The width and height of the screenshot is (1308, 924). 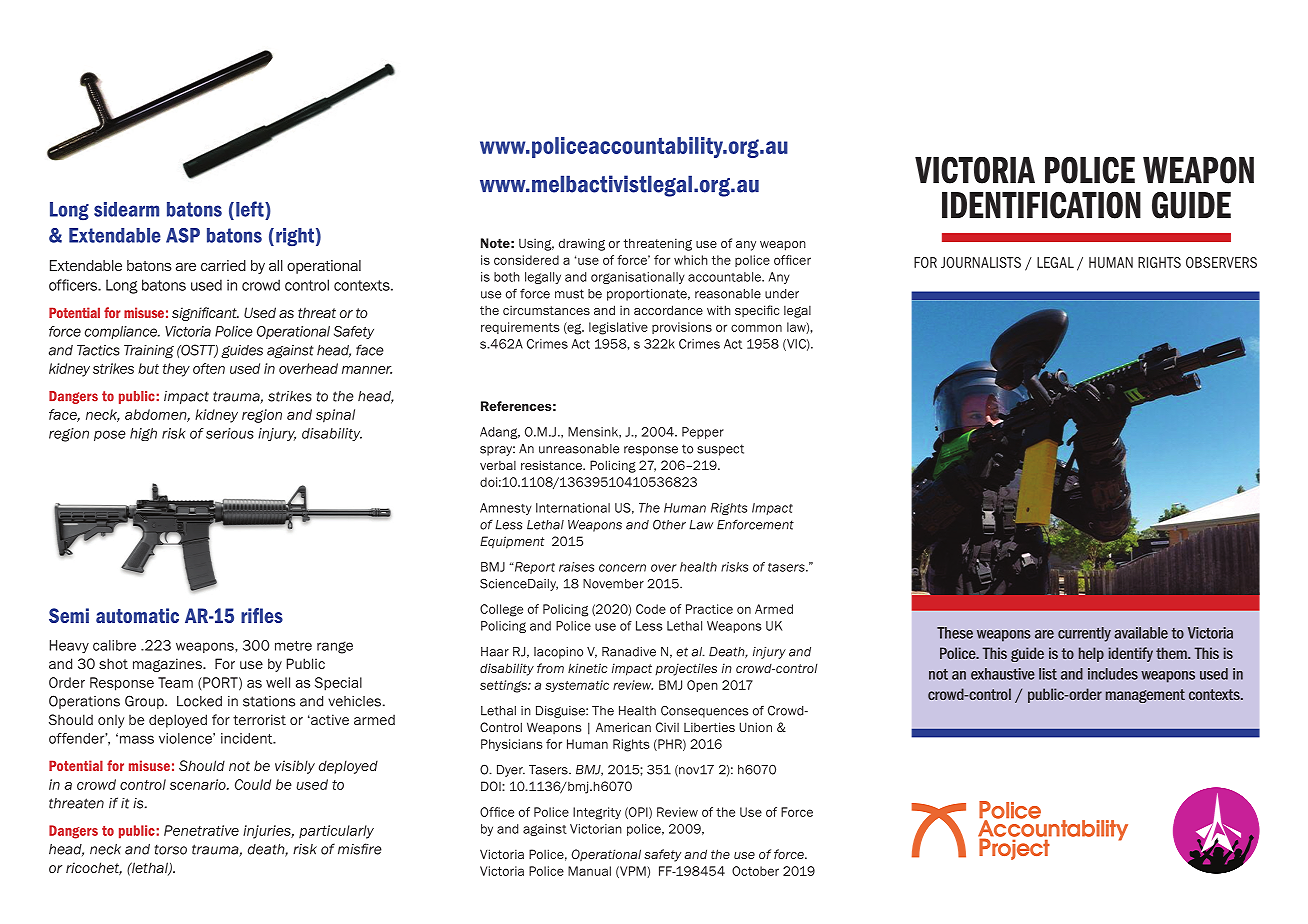 I want to click on drawing, so click(x=582, y=244).
